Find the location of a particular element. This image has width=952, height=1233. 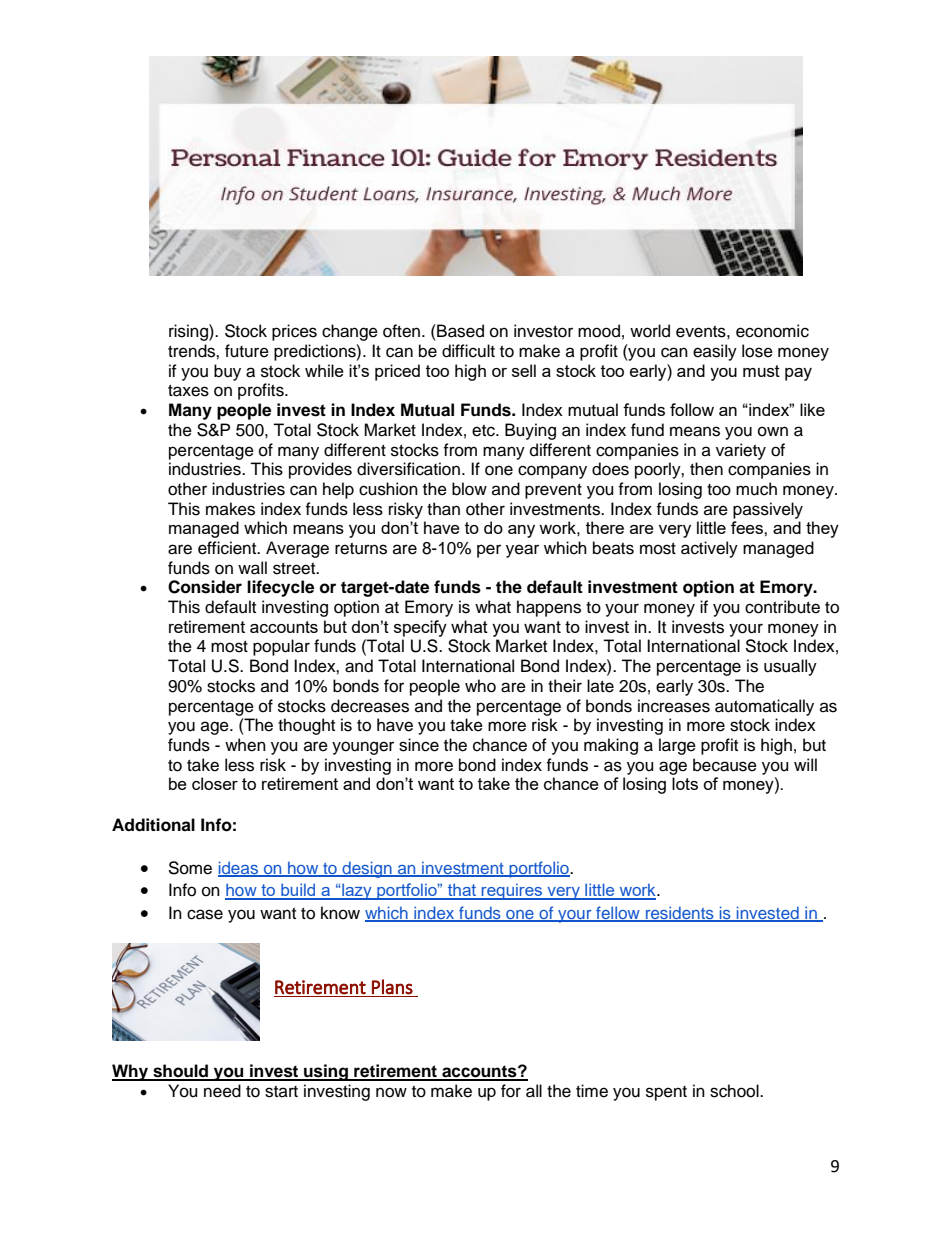

that is located at coordinates (462, 891).
